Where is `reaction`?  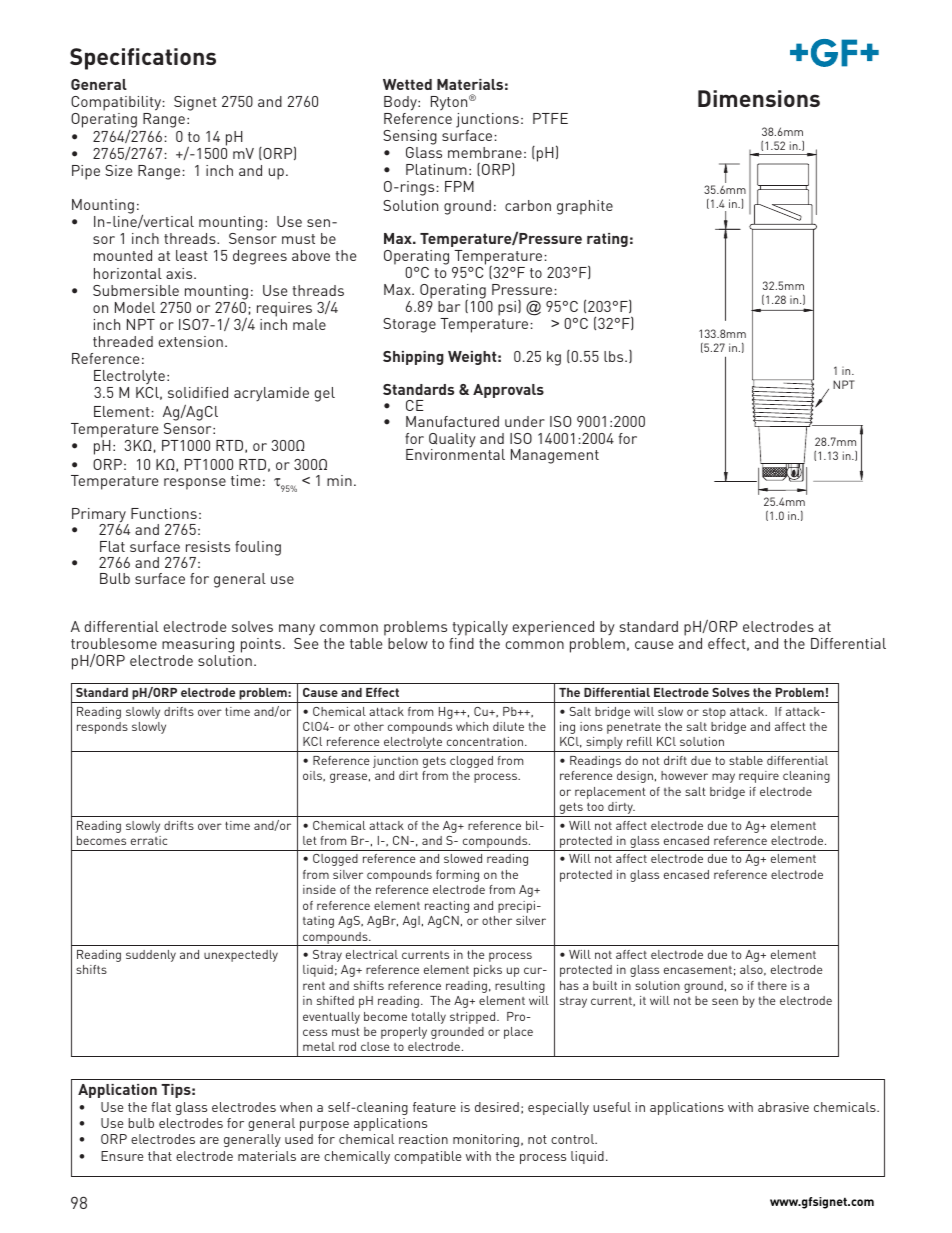 reaction is located at coordinates (423, 1139).
